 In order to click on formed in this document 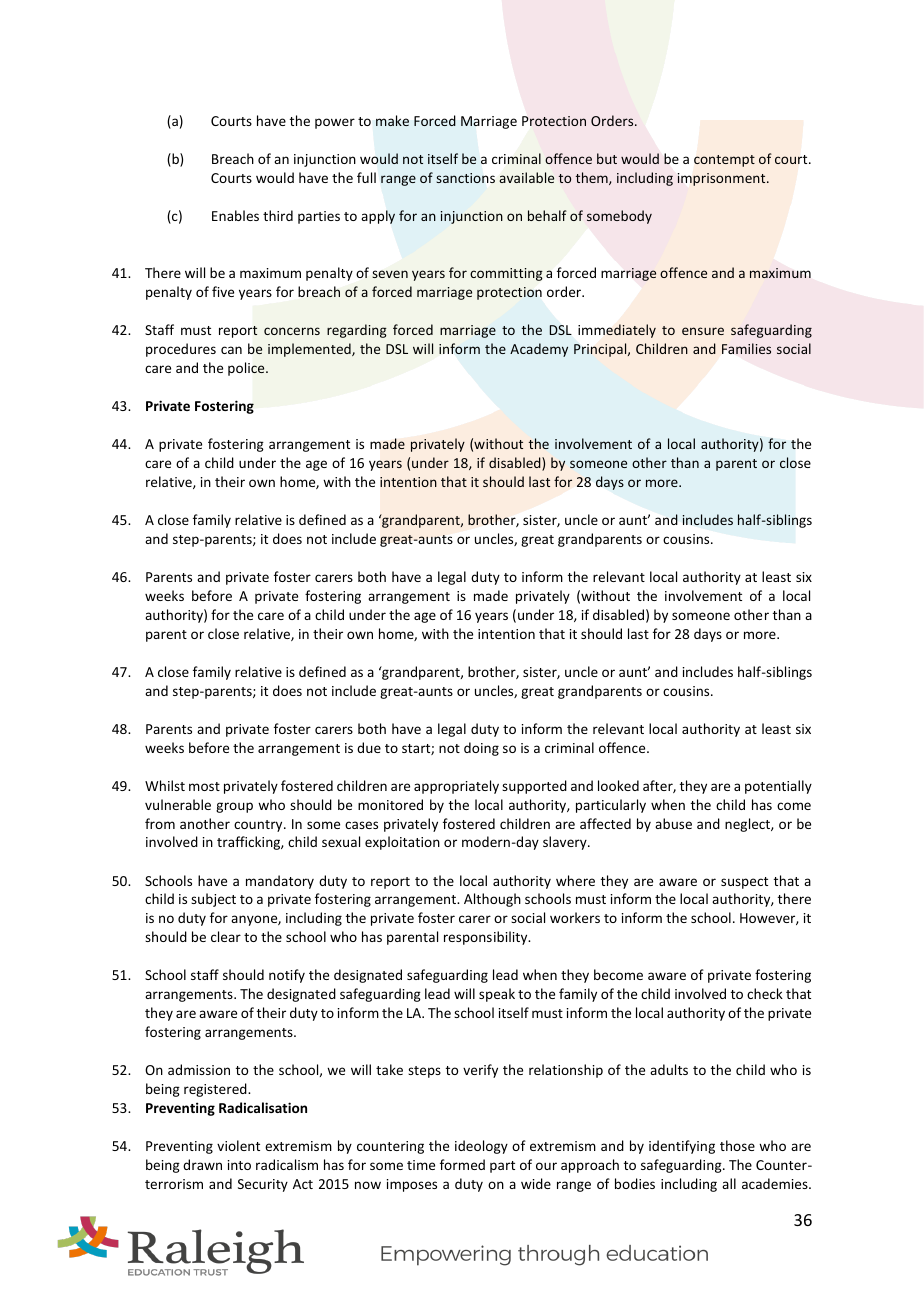, I will do `click(462, 1164)`.
